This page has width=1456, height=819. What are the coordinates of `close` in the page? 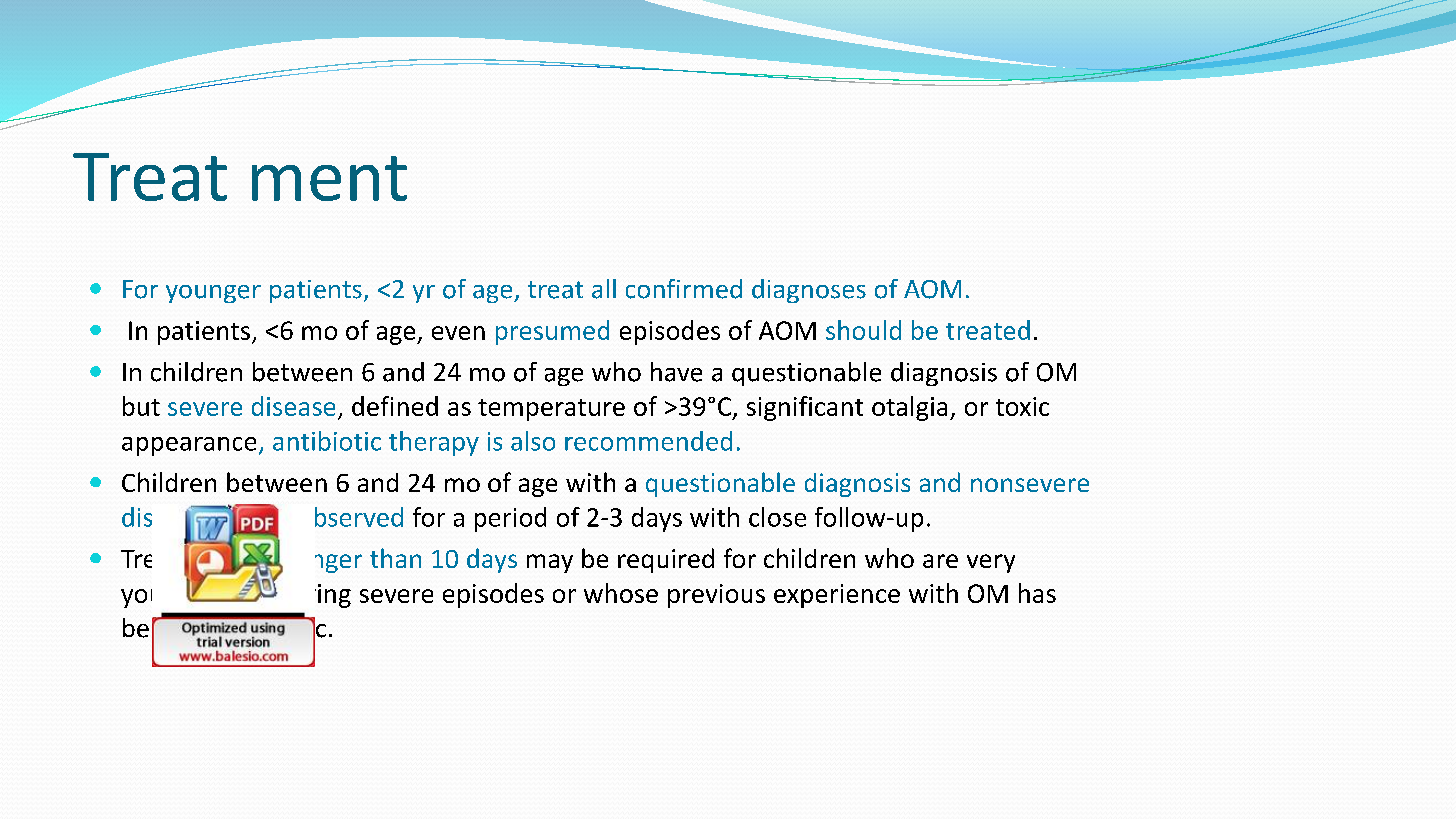 It's located at (777, 517).
